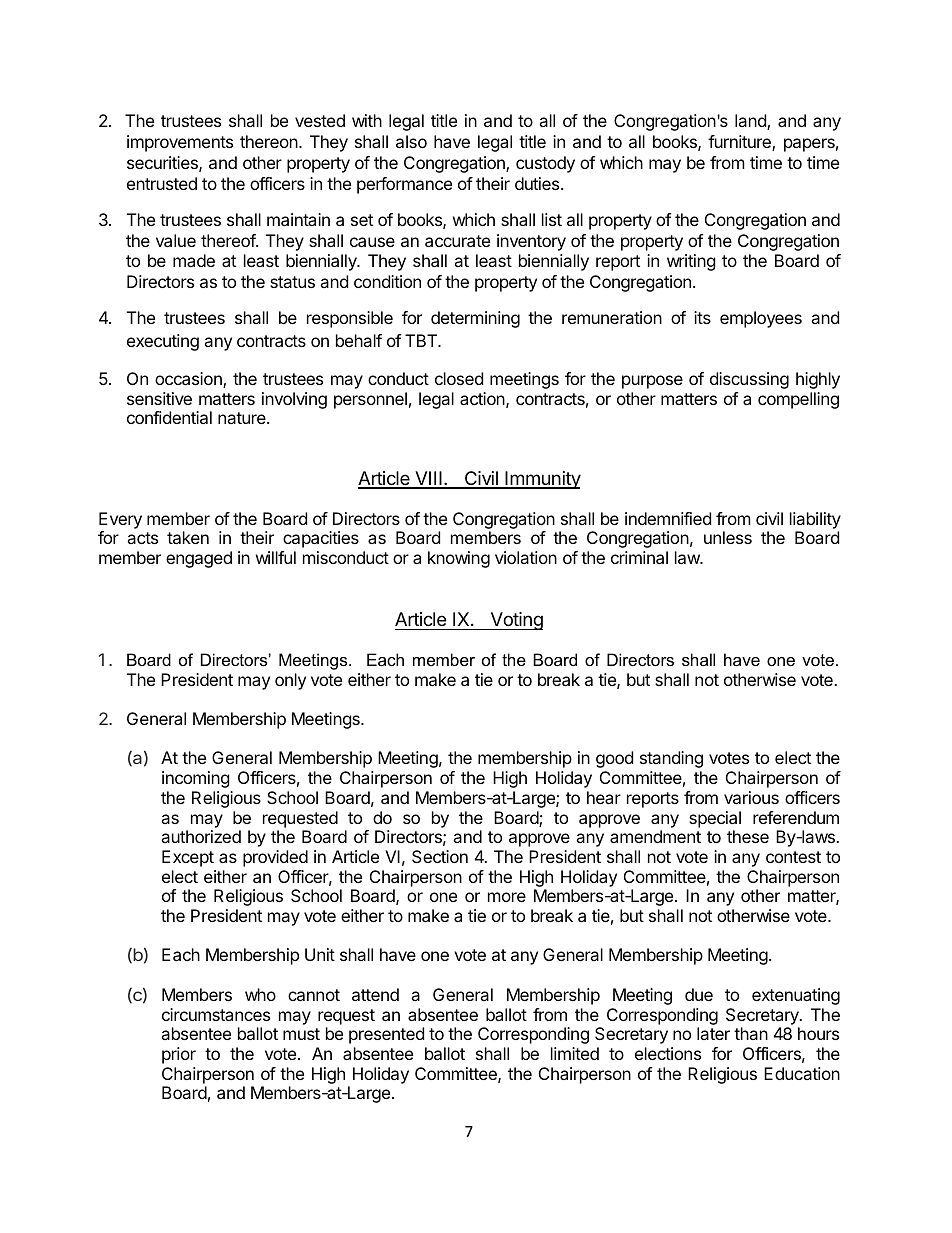  I want to click on improvements, so click(180, 143).
